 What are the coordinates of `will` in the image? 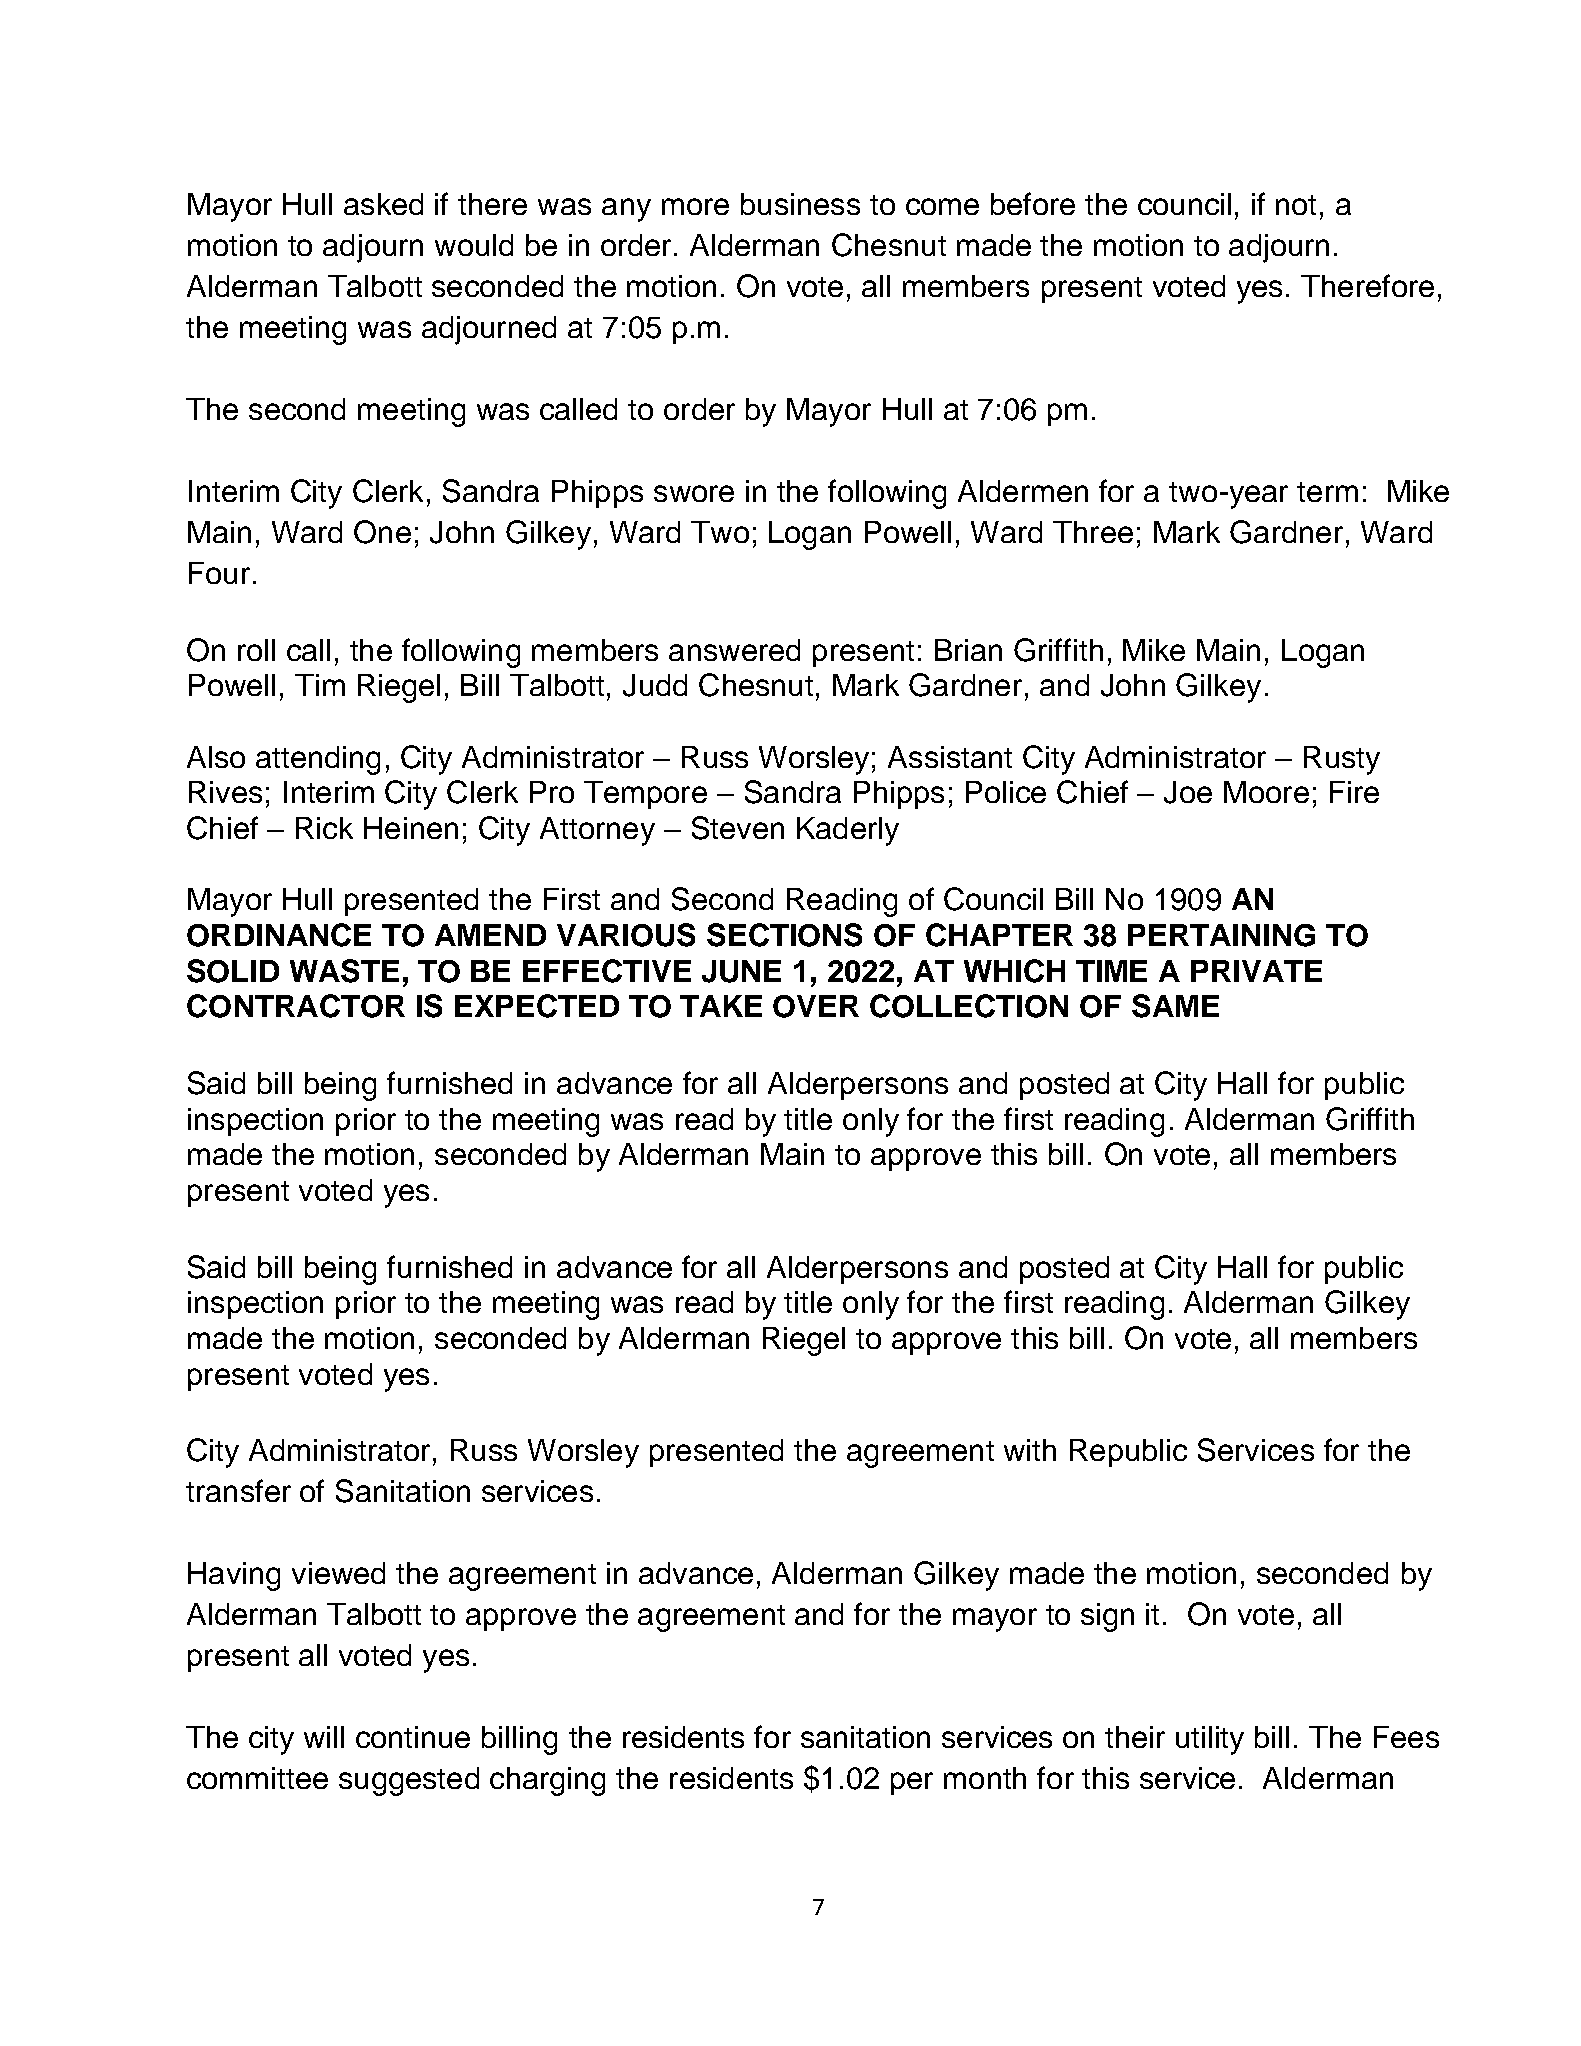 It's located at (324, 1737).
